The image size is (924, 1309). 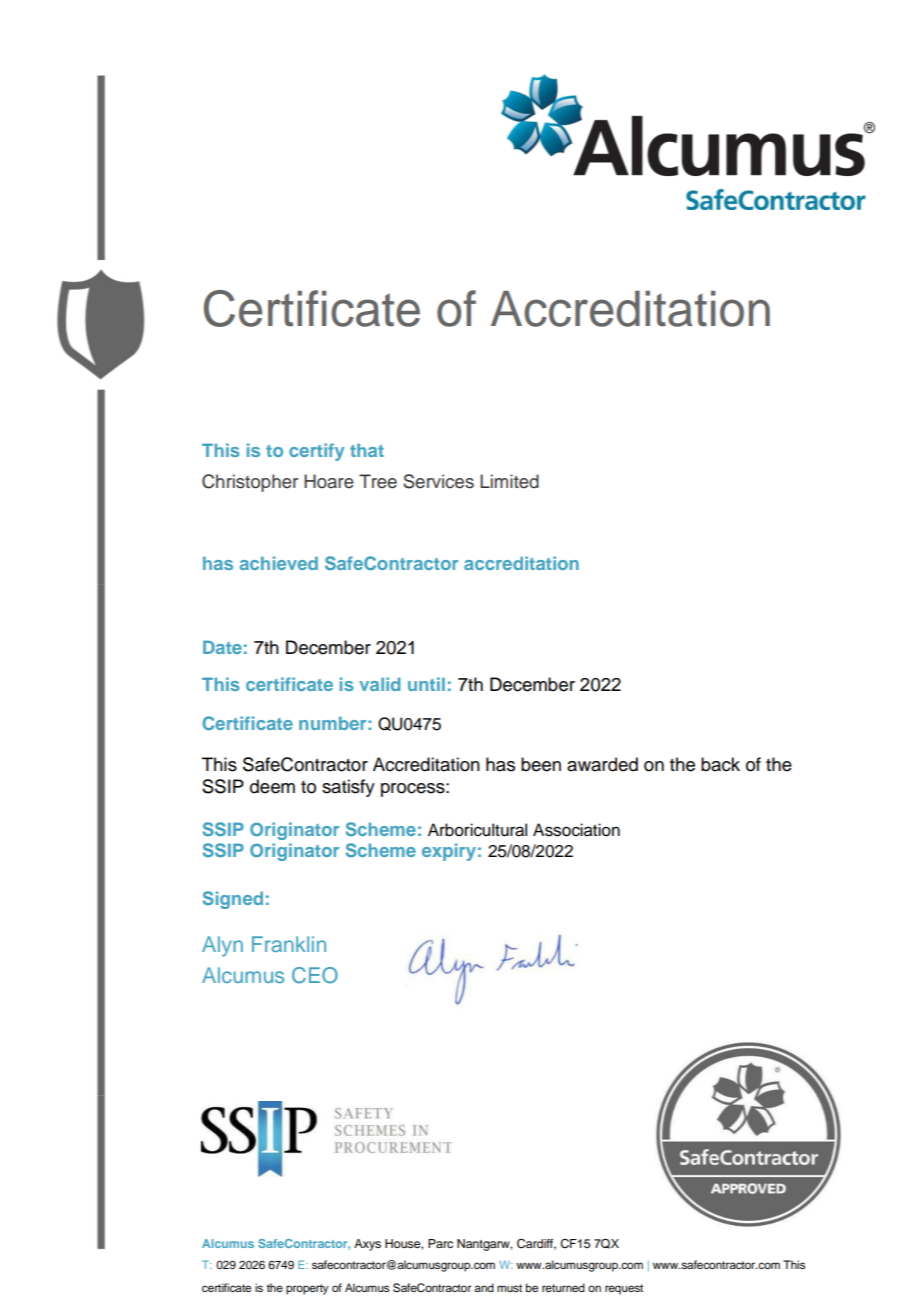 I want to click on request, so click(x=624, y=1289).
